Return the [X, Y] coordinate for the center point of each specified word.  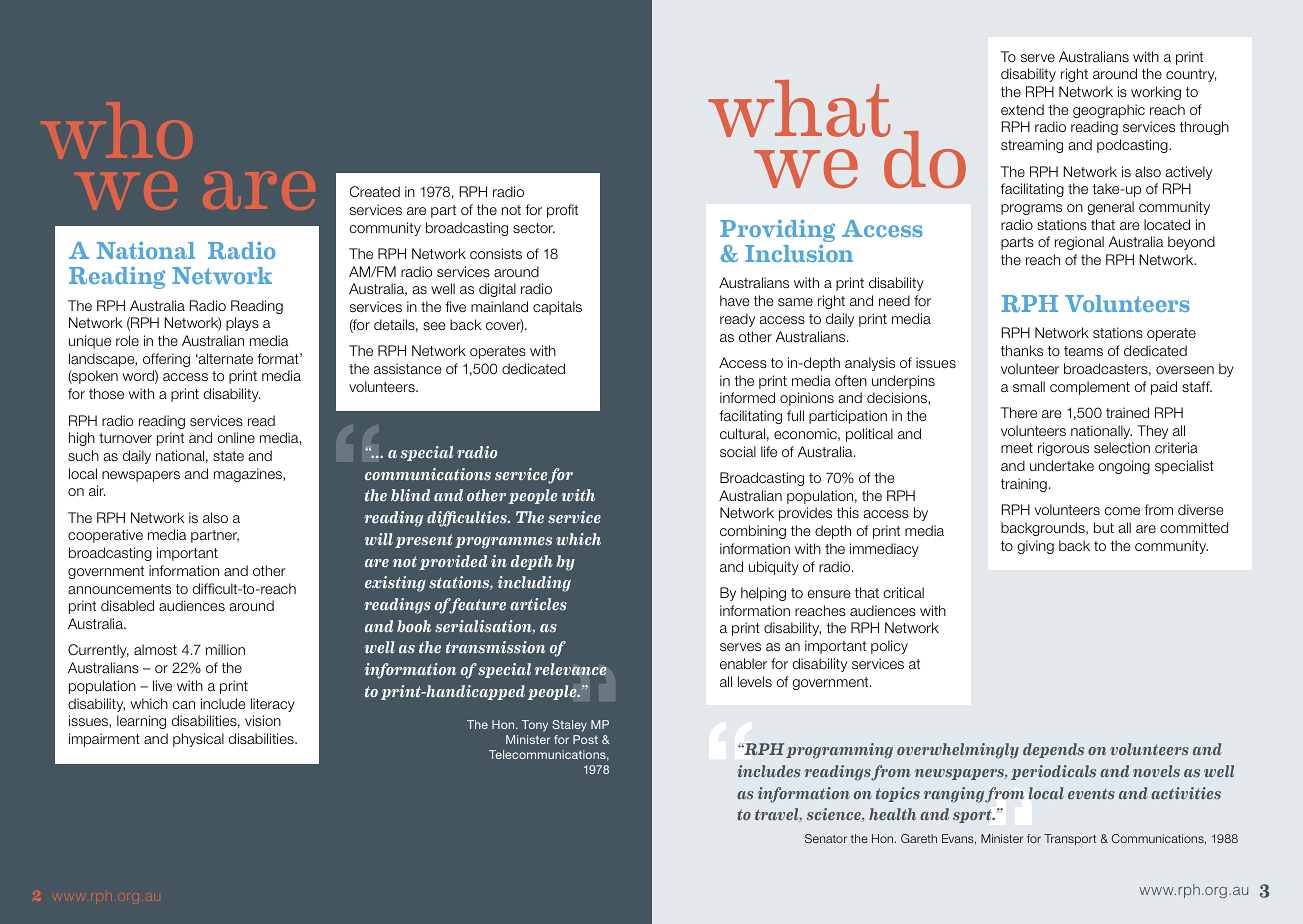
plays [242, 324]
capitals [557, 308]
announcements [119, 589]
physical [198, 740]
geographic [1109, 111]
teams [1083, 351]
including [534, 584]
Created [375, 191]
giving [1036, 547]
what [799, 108]
